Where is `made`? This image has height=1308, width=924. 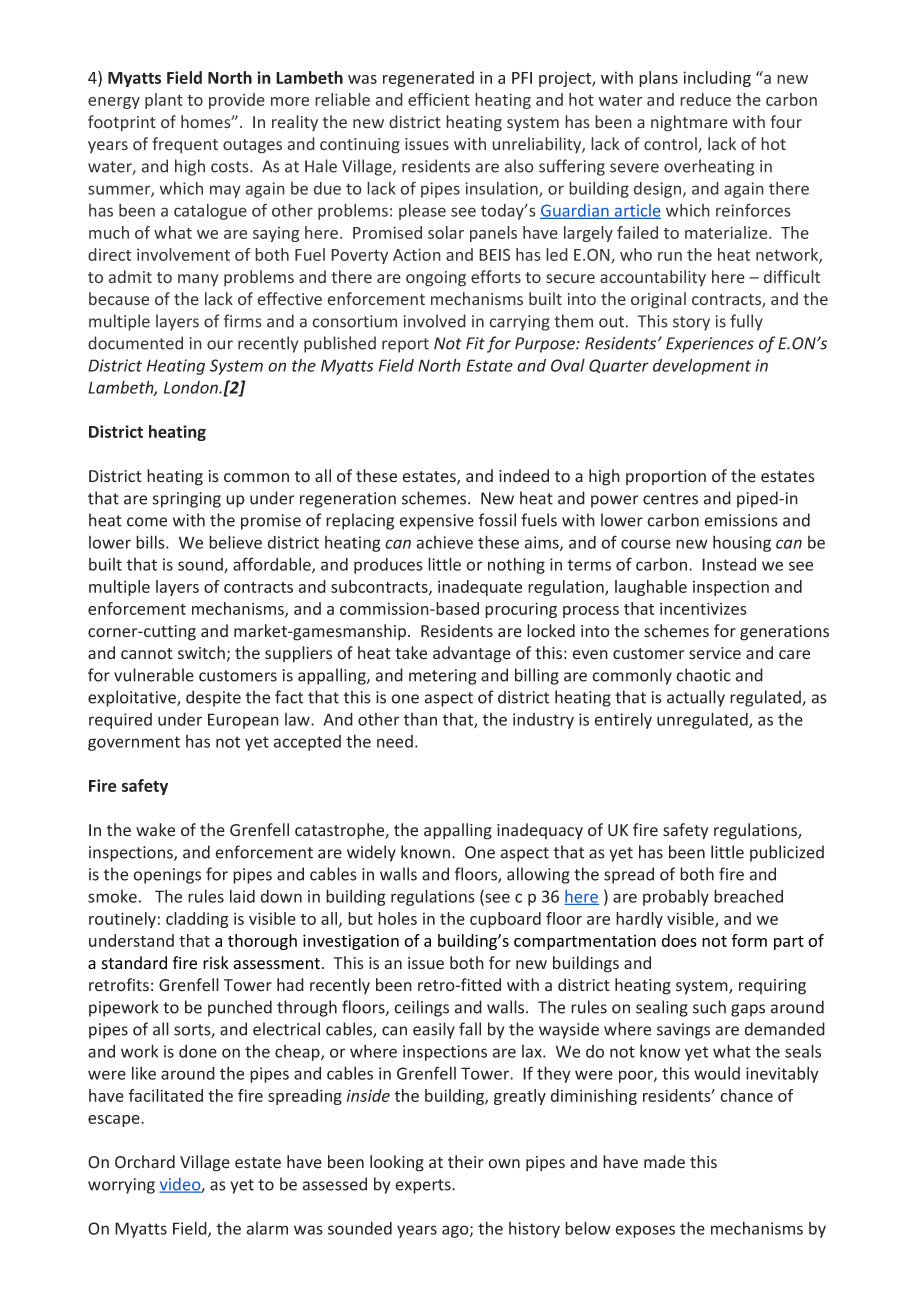 made is located at coordinates (664, 1162).
